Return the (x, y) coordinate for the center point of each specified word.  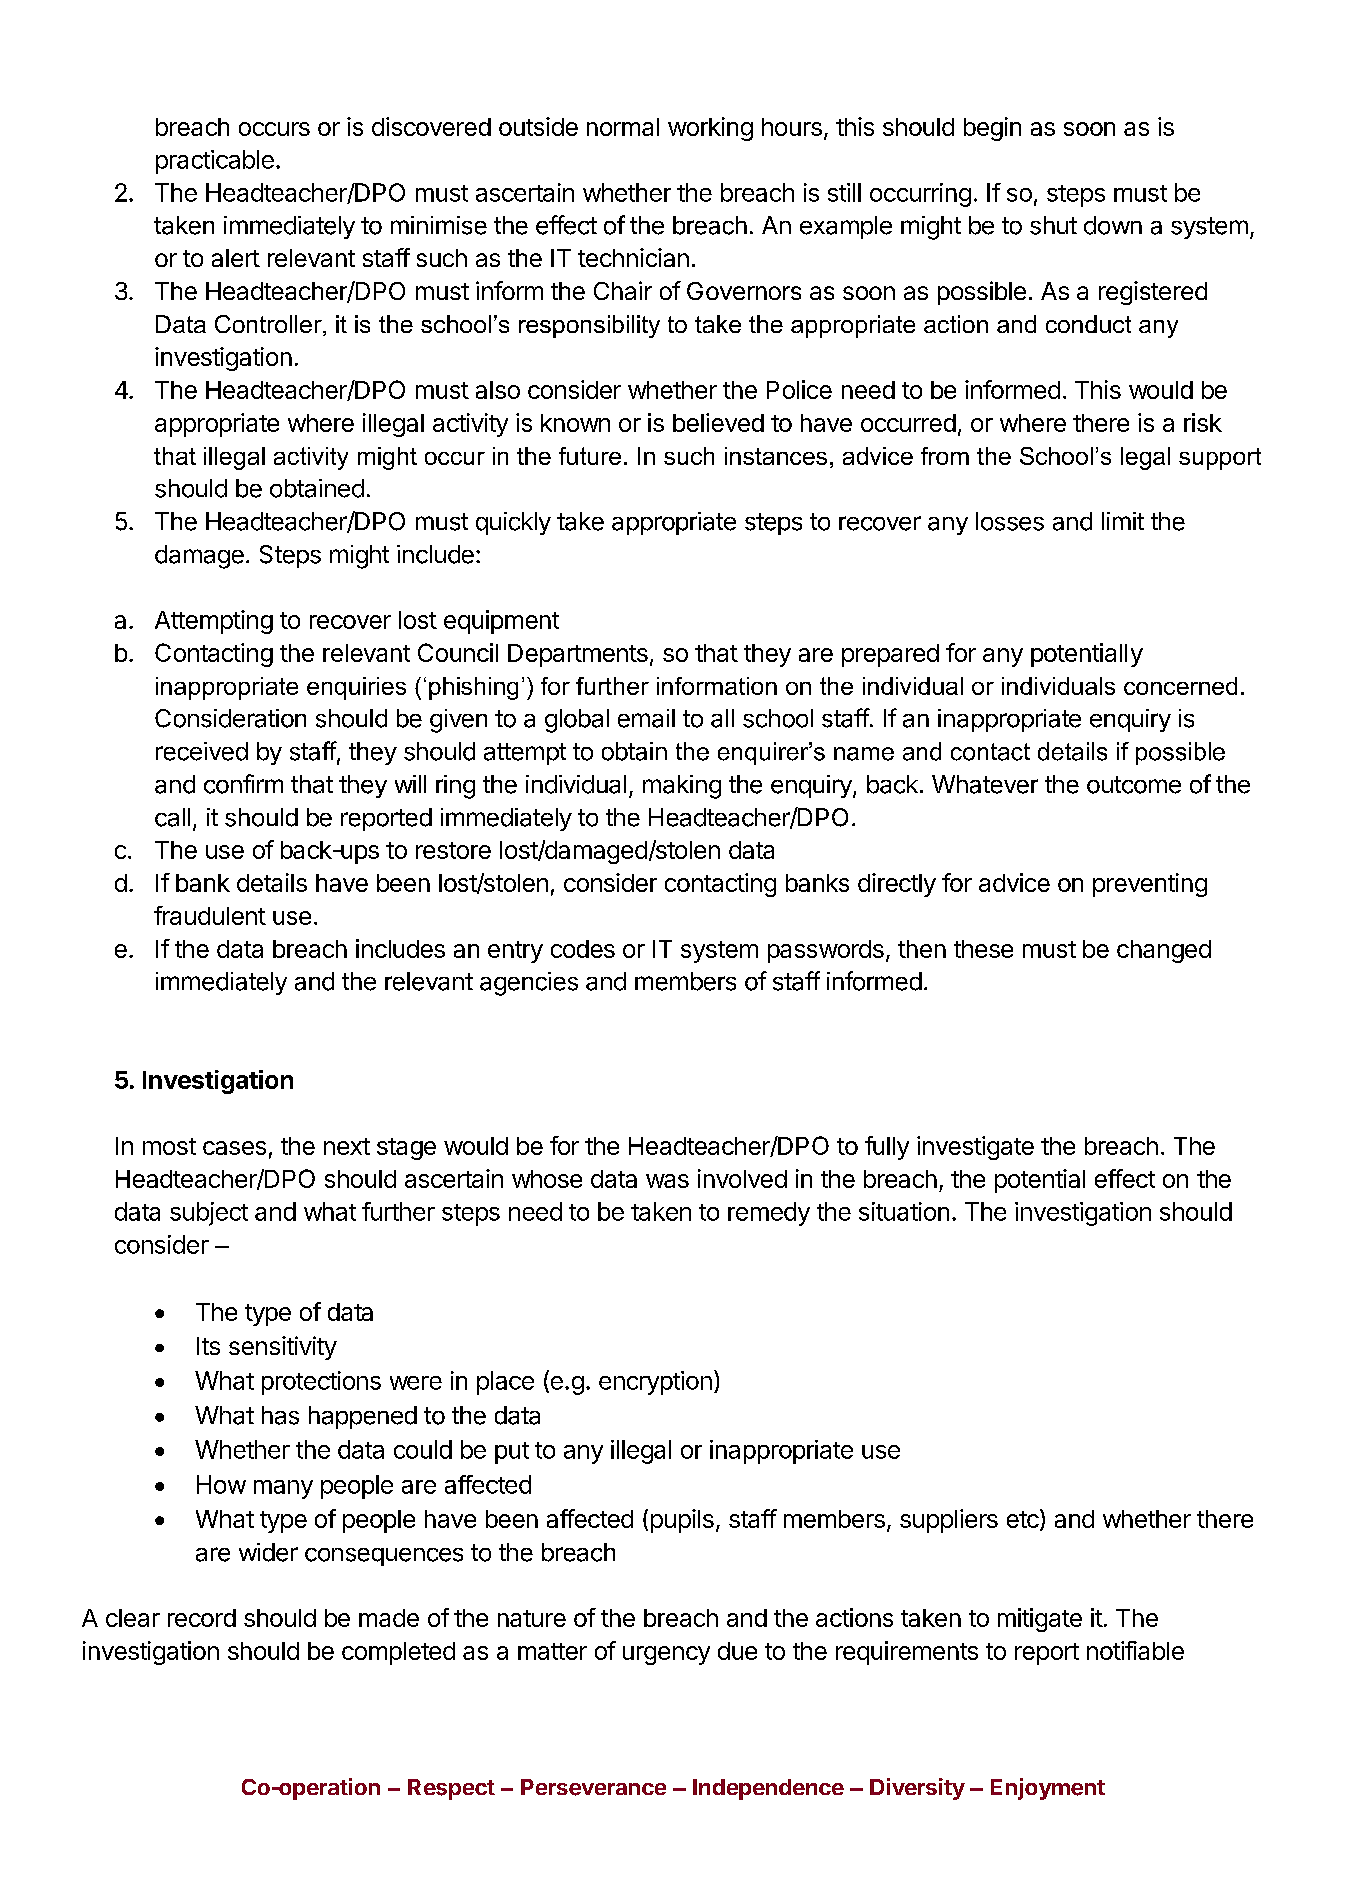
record (202, 1618)
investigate (975, 1148)
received (202, 751)
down (1113, 225)
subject (209, 1214)
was (667, 1181)
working (710, 129)
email (646, 718)
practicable (215, 162)
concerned (1180, 686)
